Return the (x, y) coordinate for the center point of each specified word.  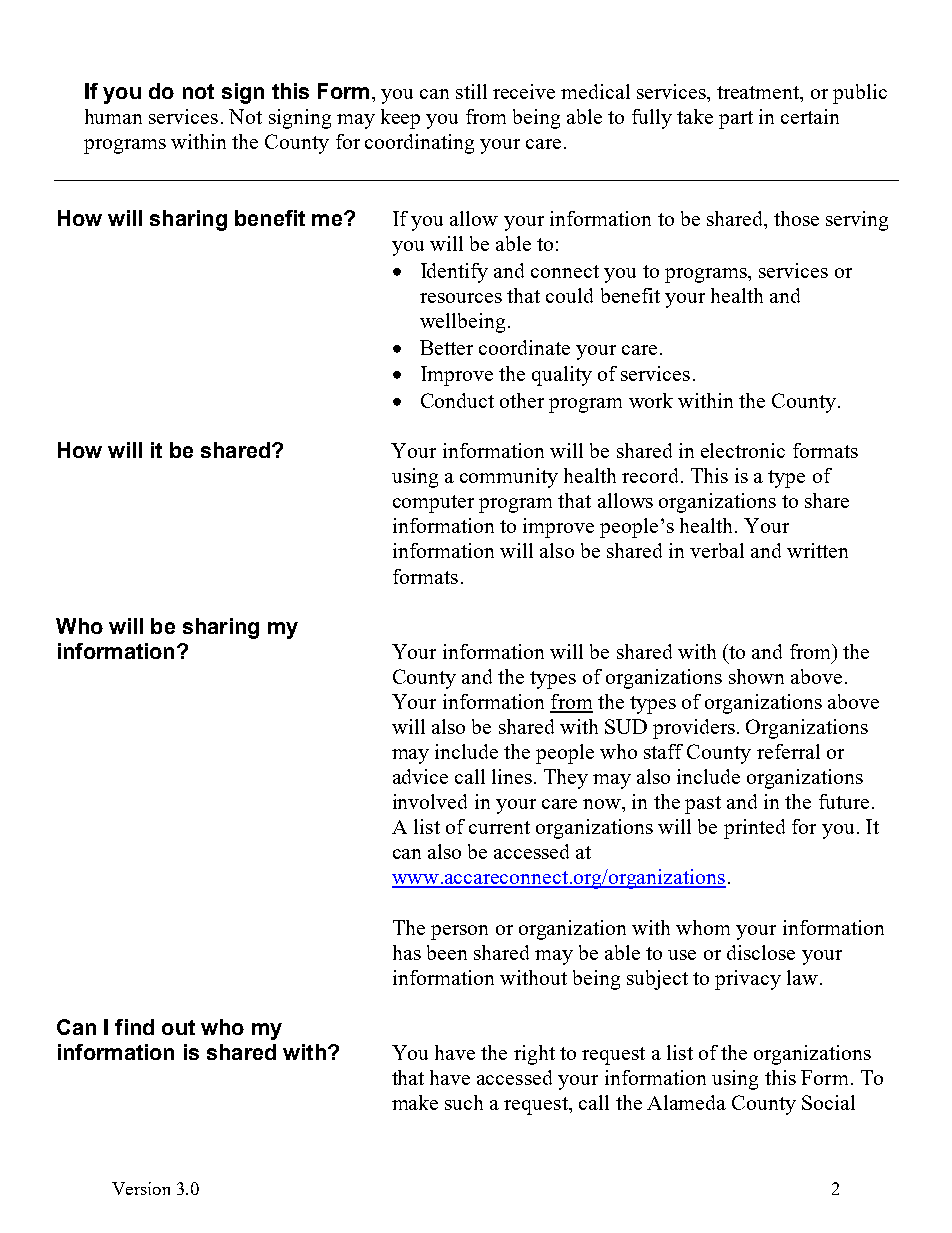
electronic (743, 450)
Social (828, 1102)
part (736, 120)
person (459, 932)
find (134, 1027)
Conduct (457, 400)
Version (141, 1188)
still (471, 91)
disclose (761, 952)
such (464, 1102)
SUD (626, 726)
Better (446, 347)
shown (756, 676)
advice (420, 776)
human (113, 116)
